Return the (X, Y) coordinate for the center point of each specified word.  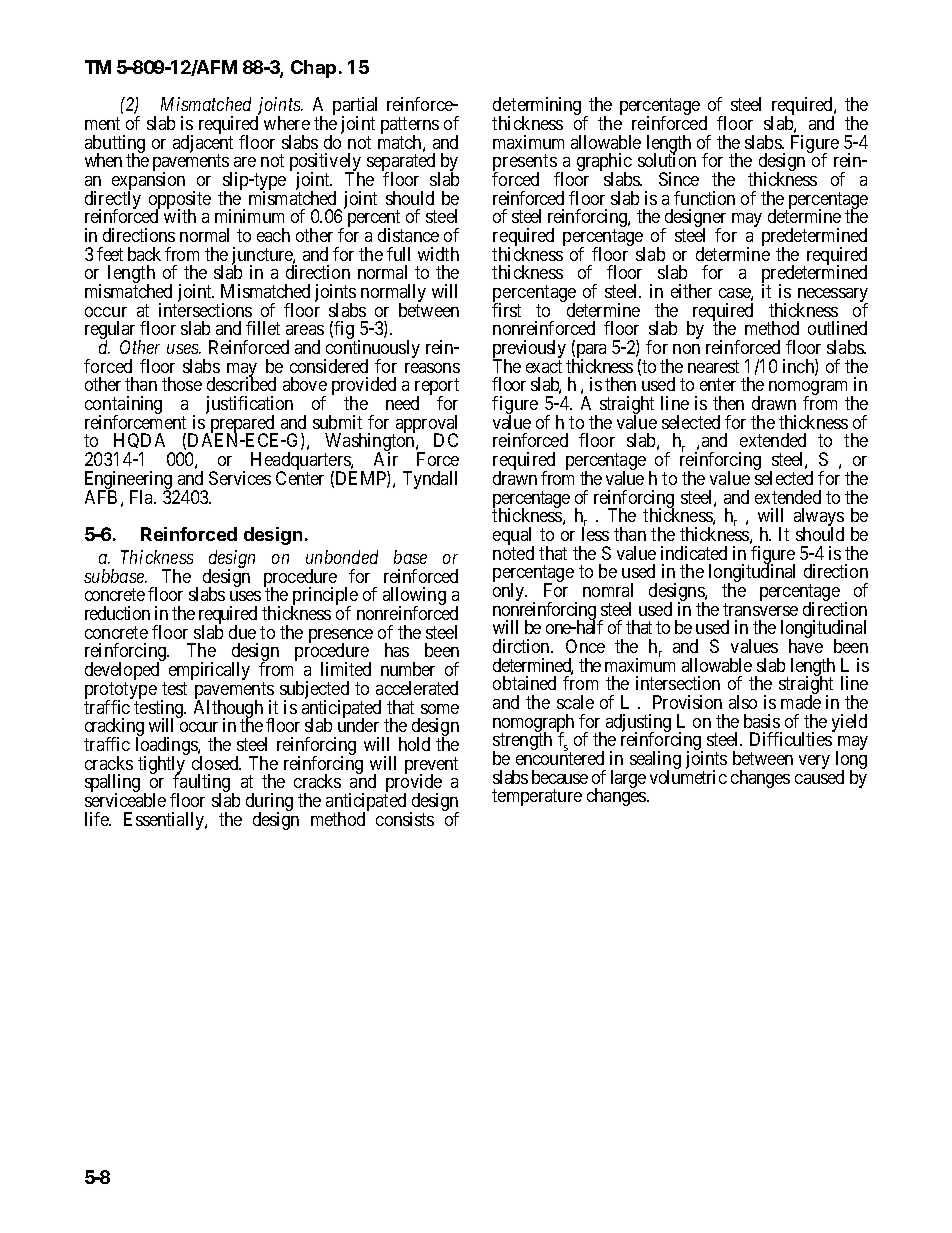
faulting (202, 784)
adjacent (203, 145)
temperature (537, 798)
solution (667, 160)
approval (426, 425)
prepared (244, 425)
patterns (410, 127)
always (819, 518)
